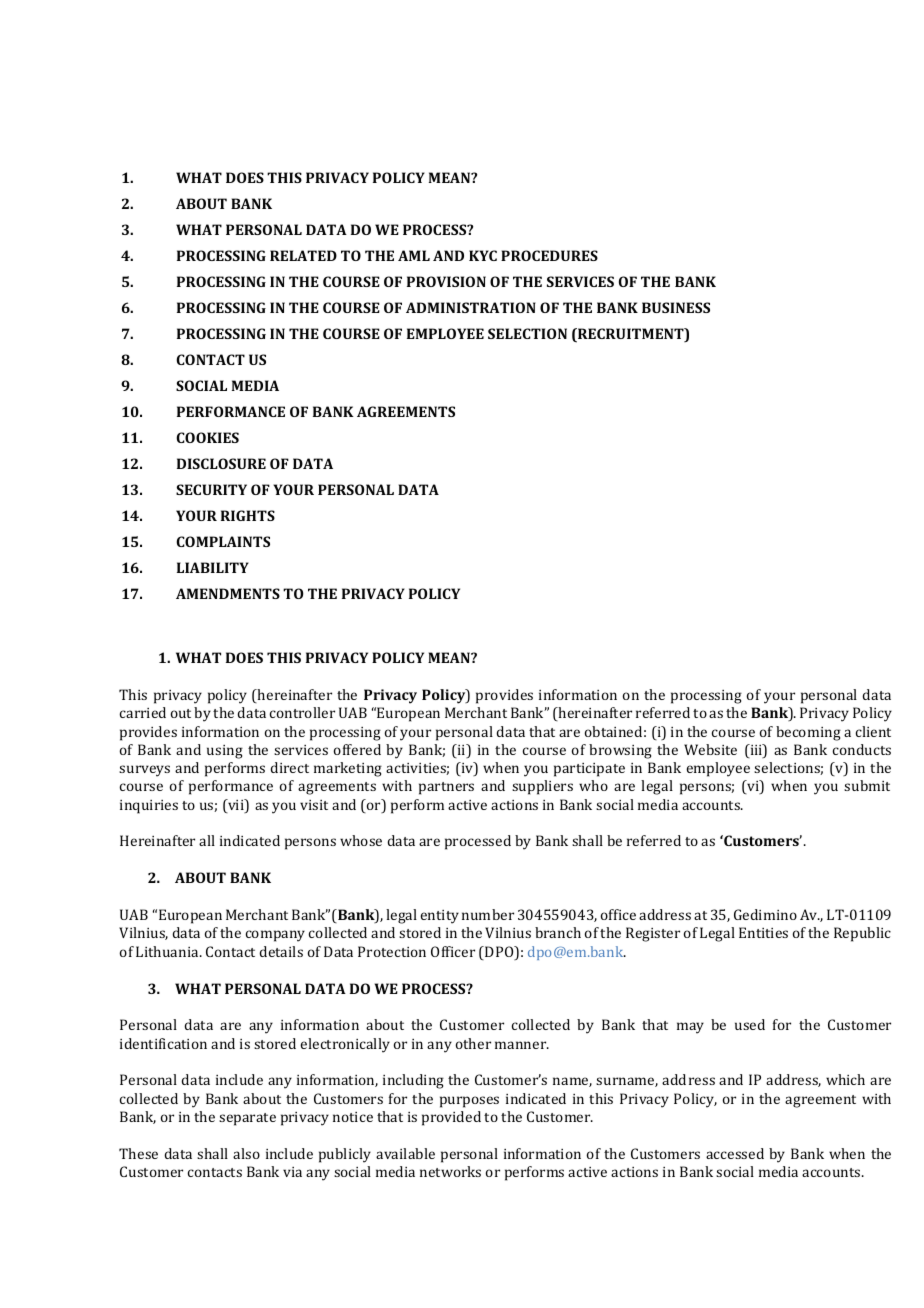  I want to click on also, so click(246, 1153).
